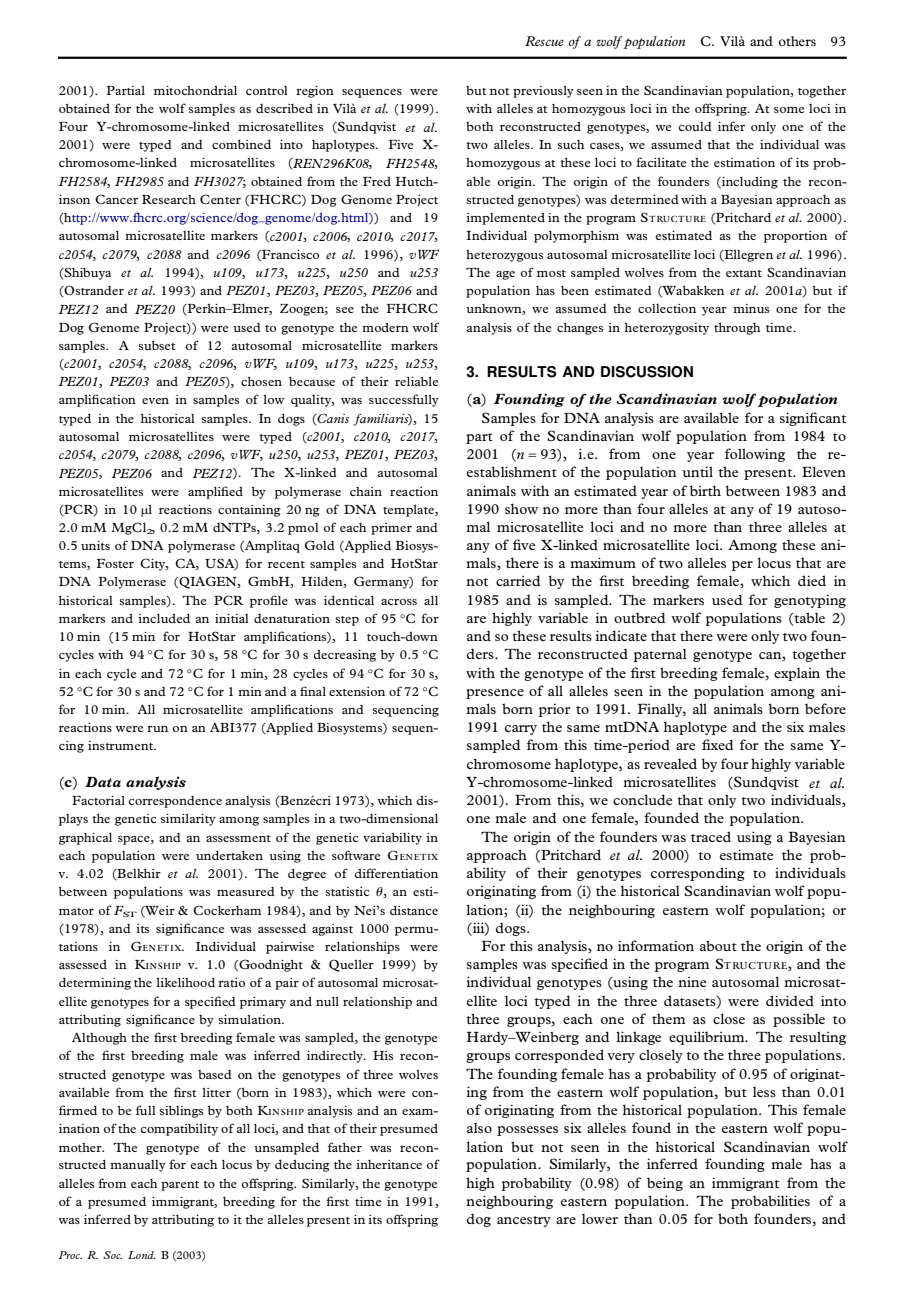  Describe the element at coordinates (185, 982) in the document. I see `likelihood` at that location.
